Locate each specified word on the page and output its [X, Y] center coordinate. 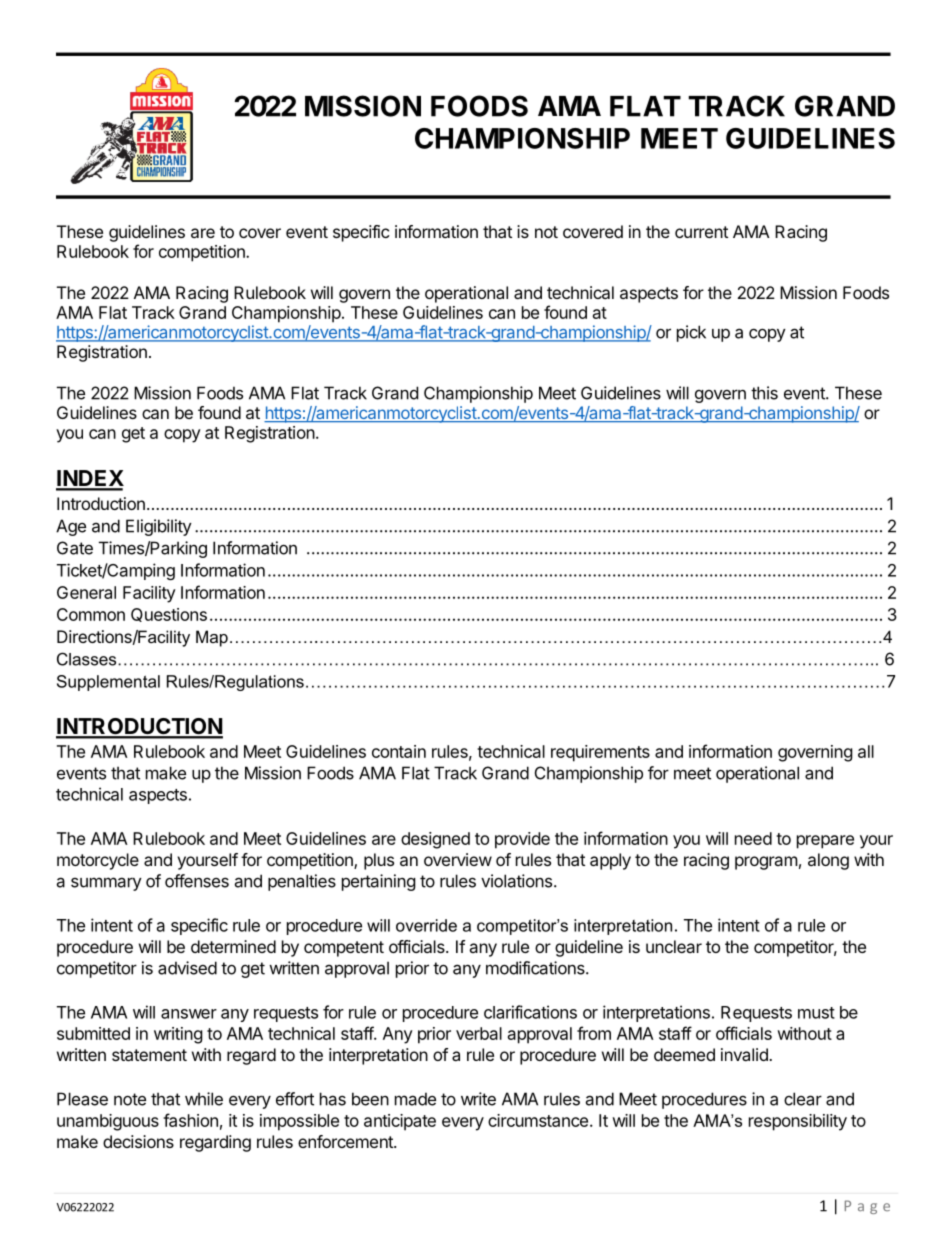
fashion [190, 1120]
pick [691, 333]
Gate [75, 548]
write [478, 1099]
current [701, 232]
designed [435, 840]
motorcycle [98, 861]
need [753, 838]
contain [399, 751]
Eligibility [159, 527]
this [764, 393]
